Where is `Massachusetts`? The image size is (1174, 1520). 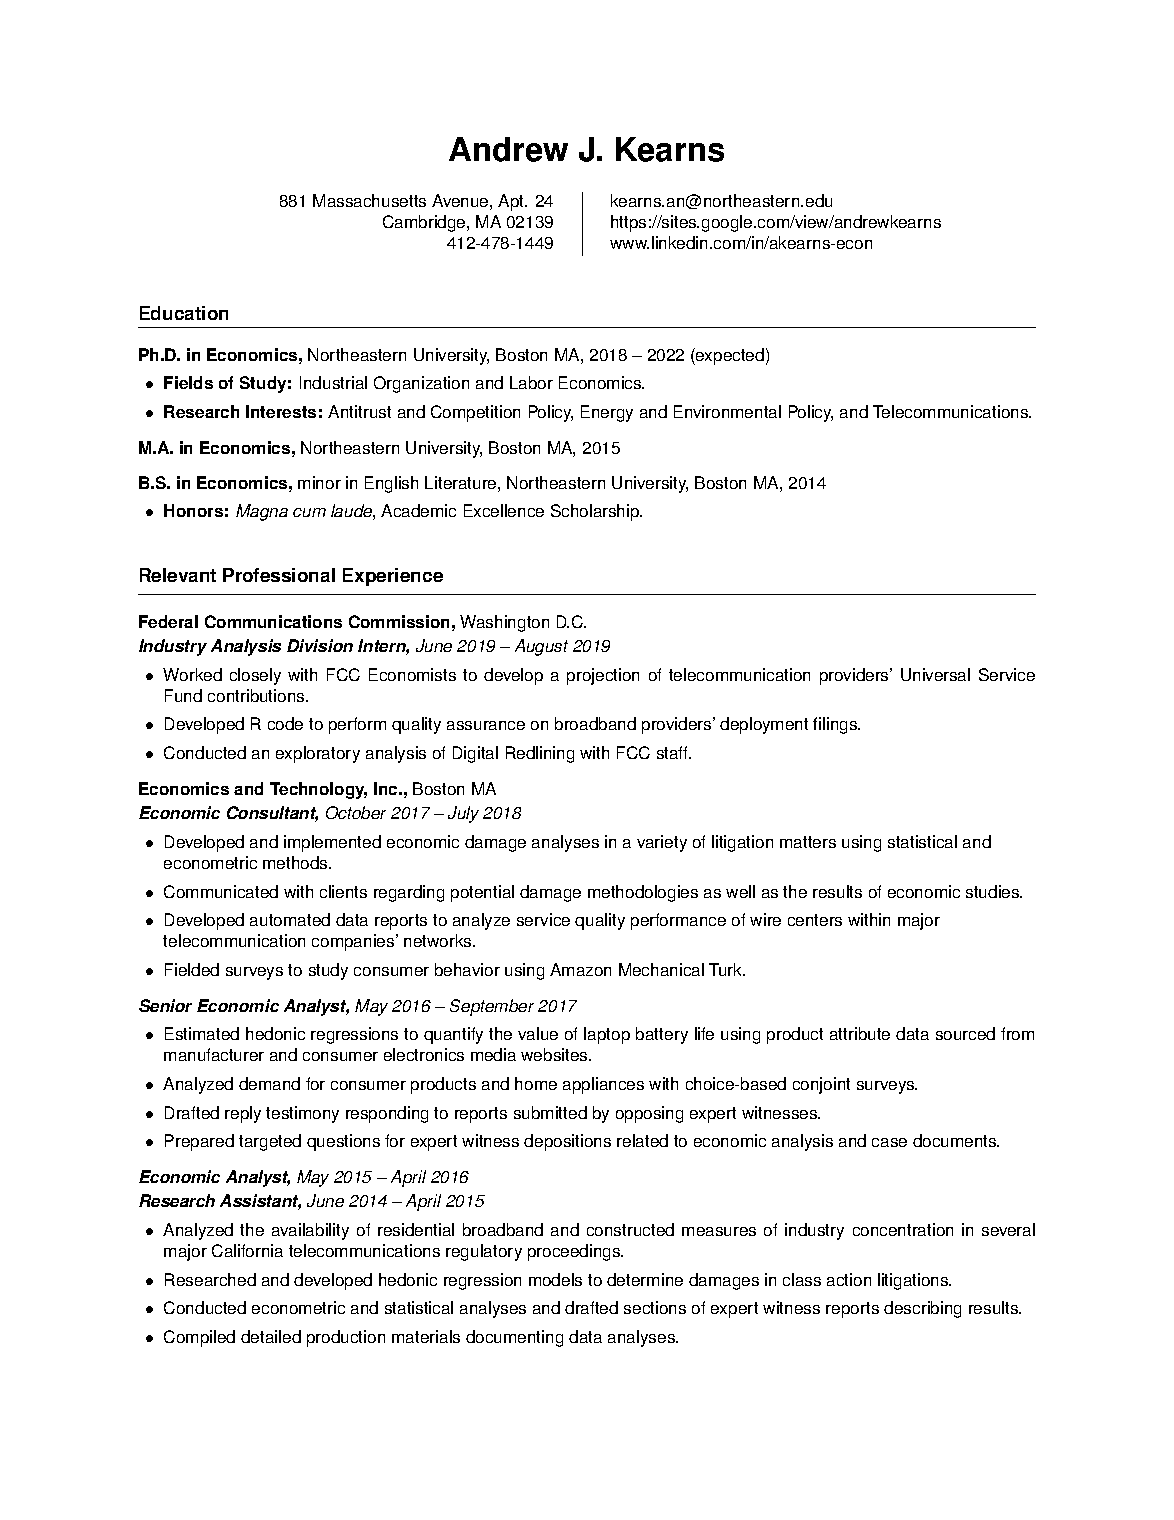
Massachusetts is located at coordinates (369, 200).
